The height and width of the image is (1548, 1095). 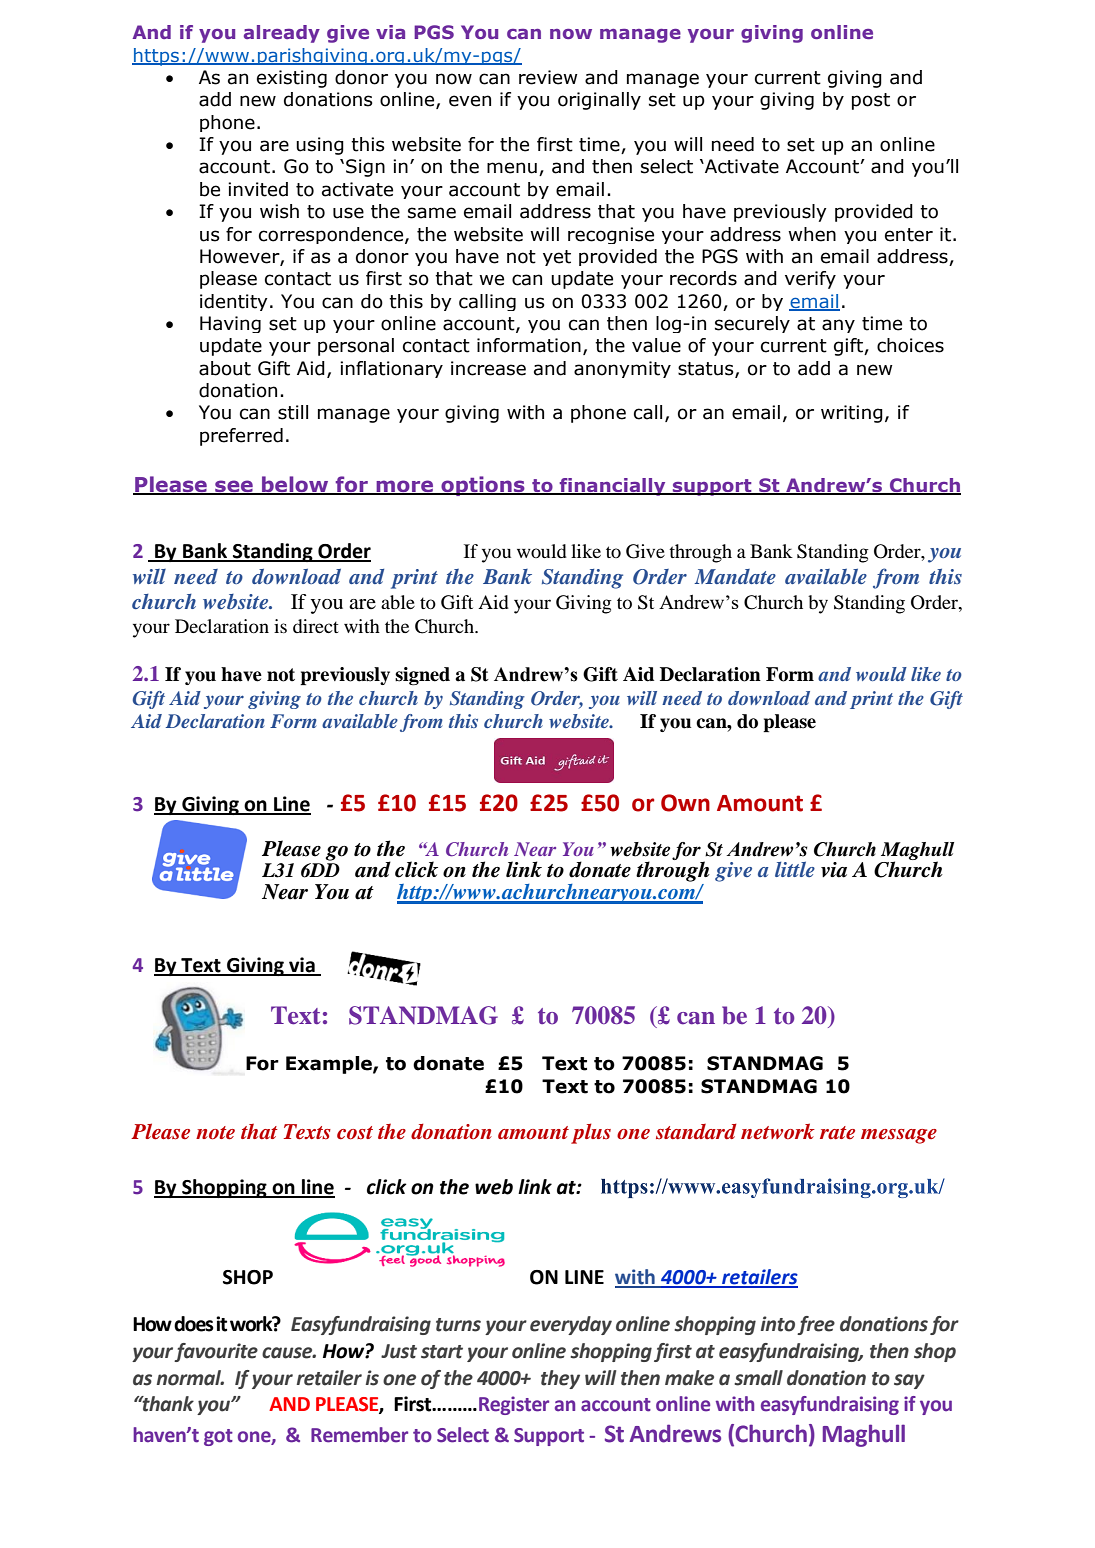 I want to click on review, so click(x=548, y=77).
